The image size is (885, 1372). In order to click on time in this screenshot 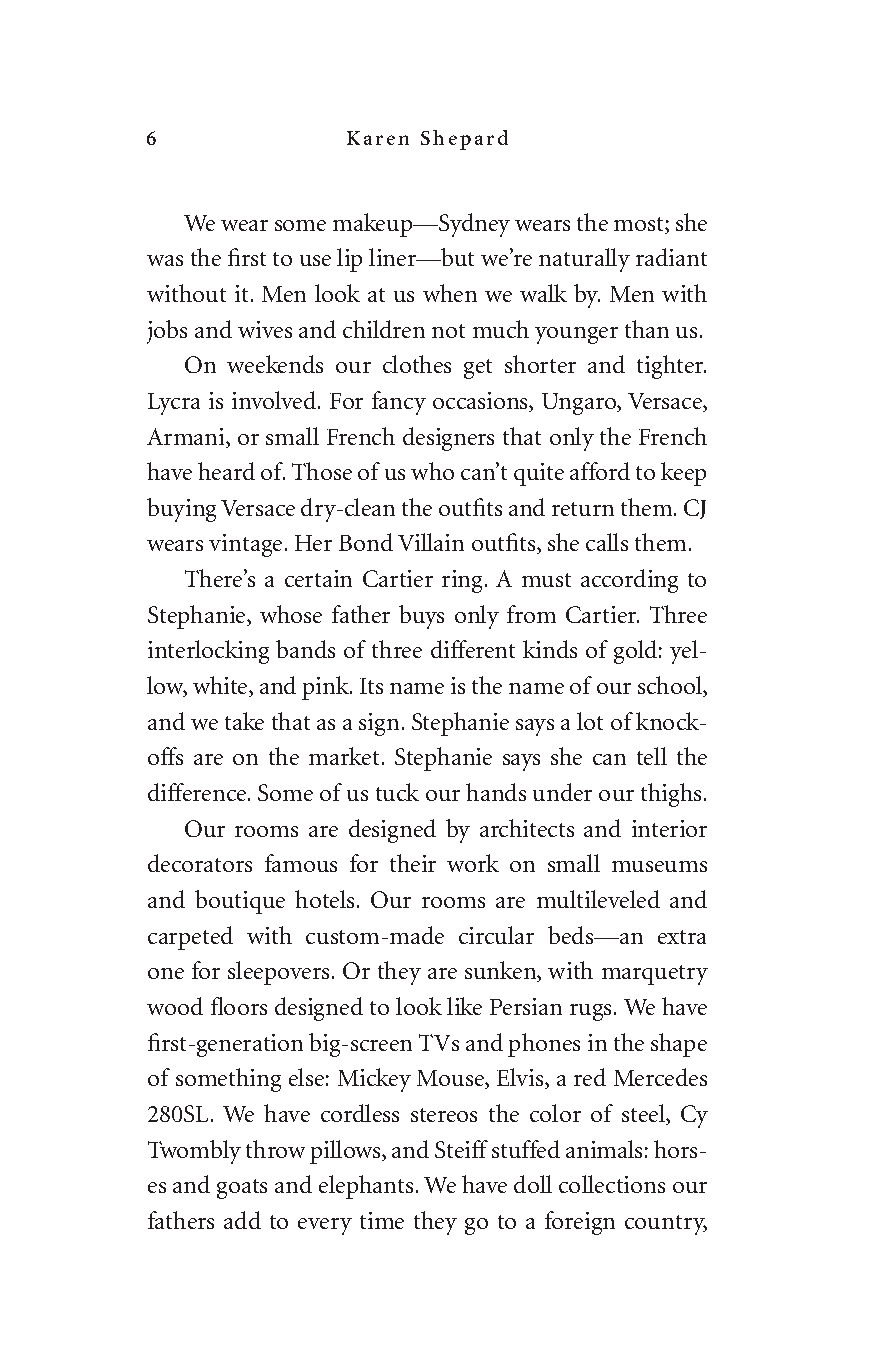, I will do `click(382, 1220)`.
